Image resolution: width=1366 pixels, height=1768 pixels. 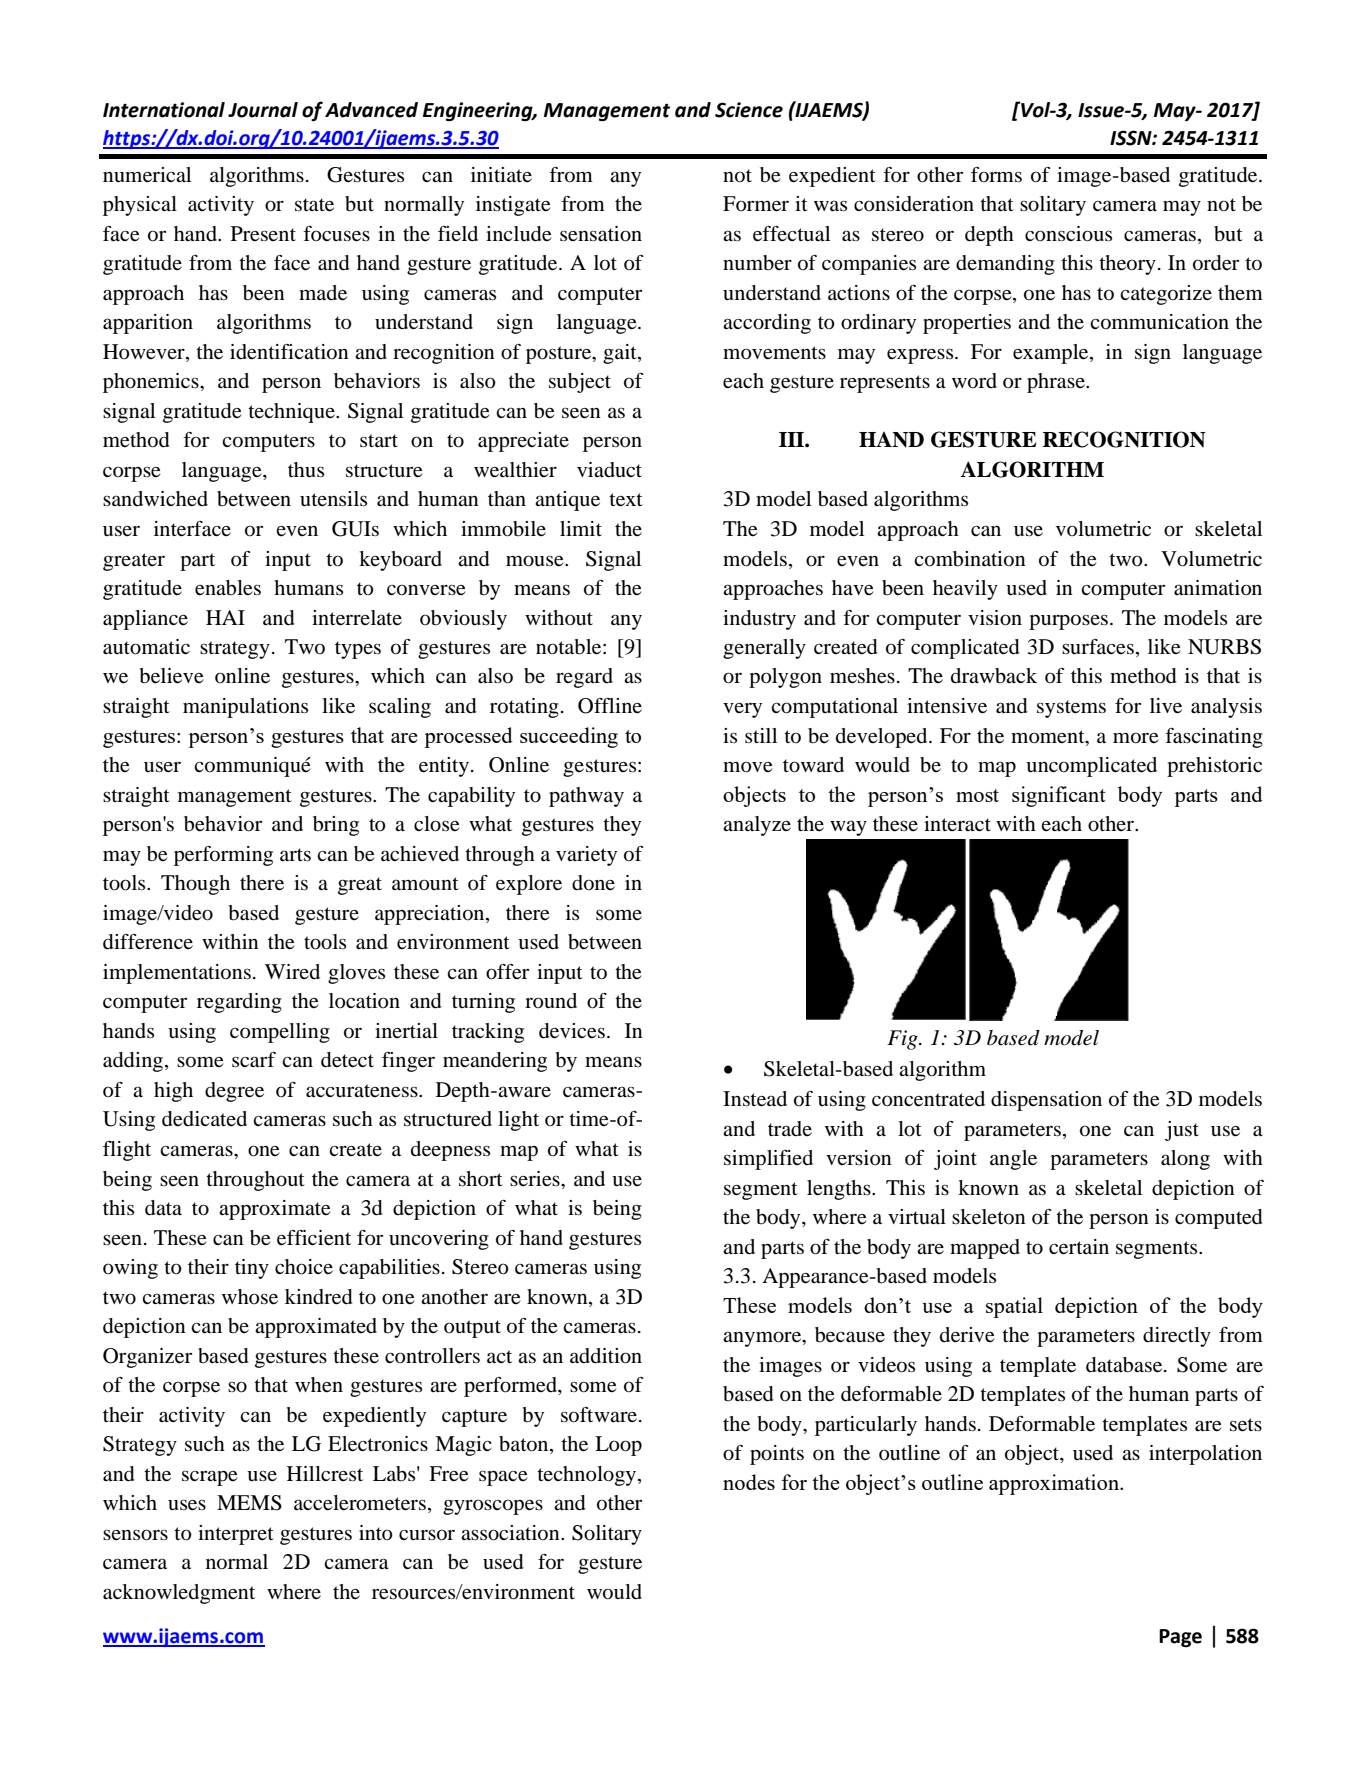 What do you see at coordinates (572, 1031) in the screenshot?
I see `devices` at bounding box center [572, 1031].
